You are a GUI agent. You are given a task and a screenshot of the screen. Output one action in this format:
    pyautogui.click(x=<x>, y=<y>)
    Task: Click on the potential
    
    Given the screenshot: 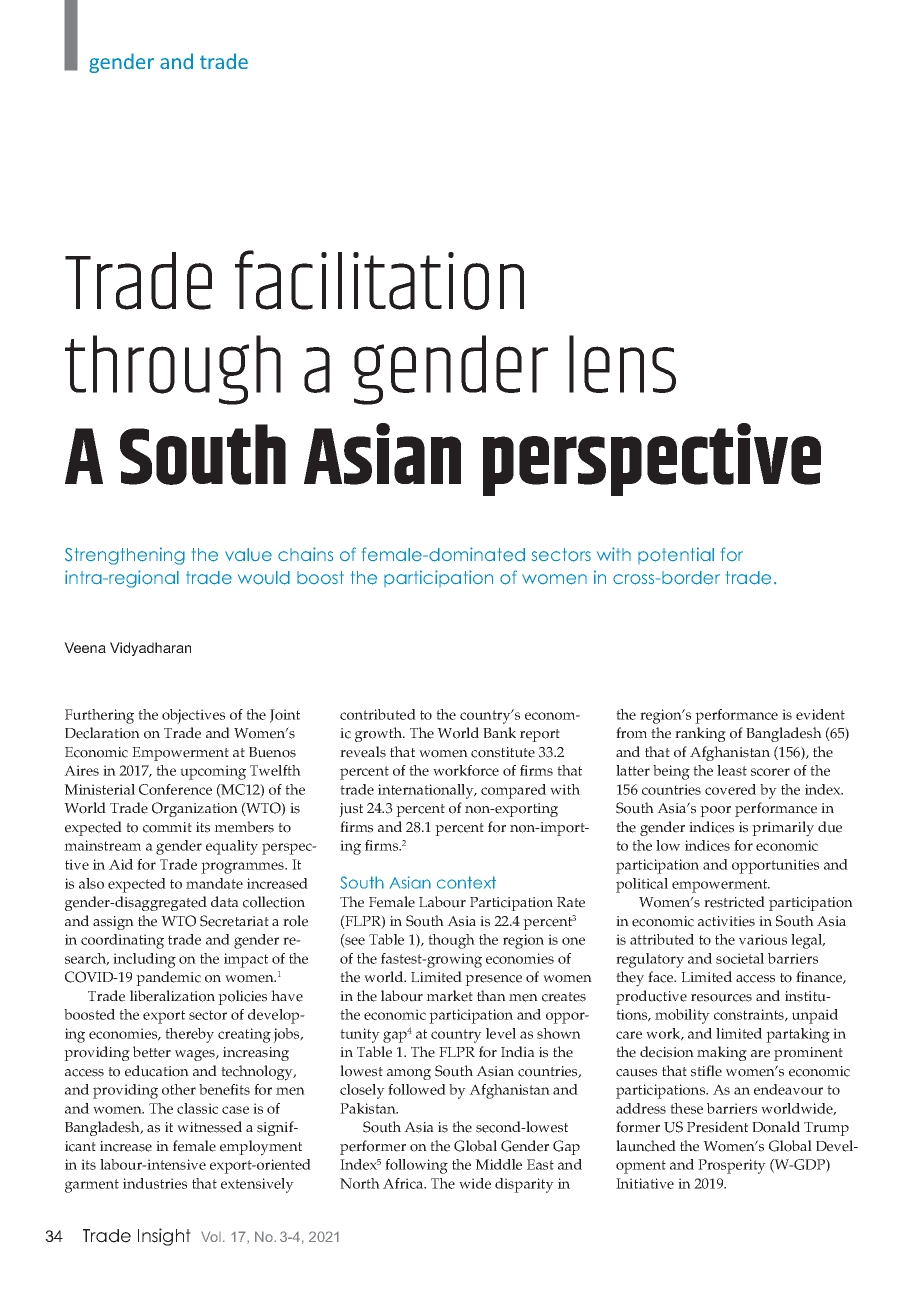 What is the action you would take?
    pyautogui.click(x=676, y=555)
